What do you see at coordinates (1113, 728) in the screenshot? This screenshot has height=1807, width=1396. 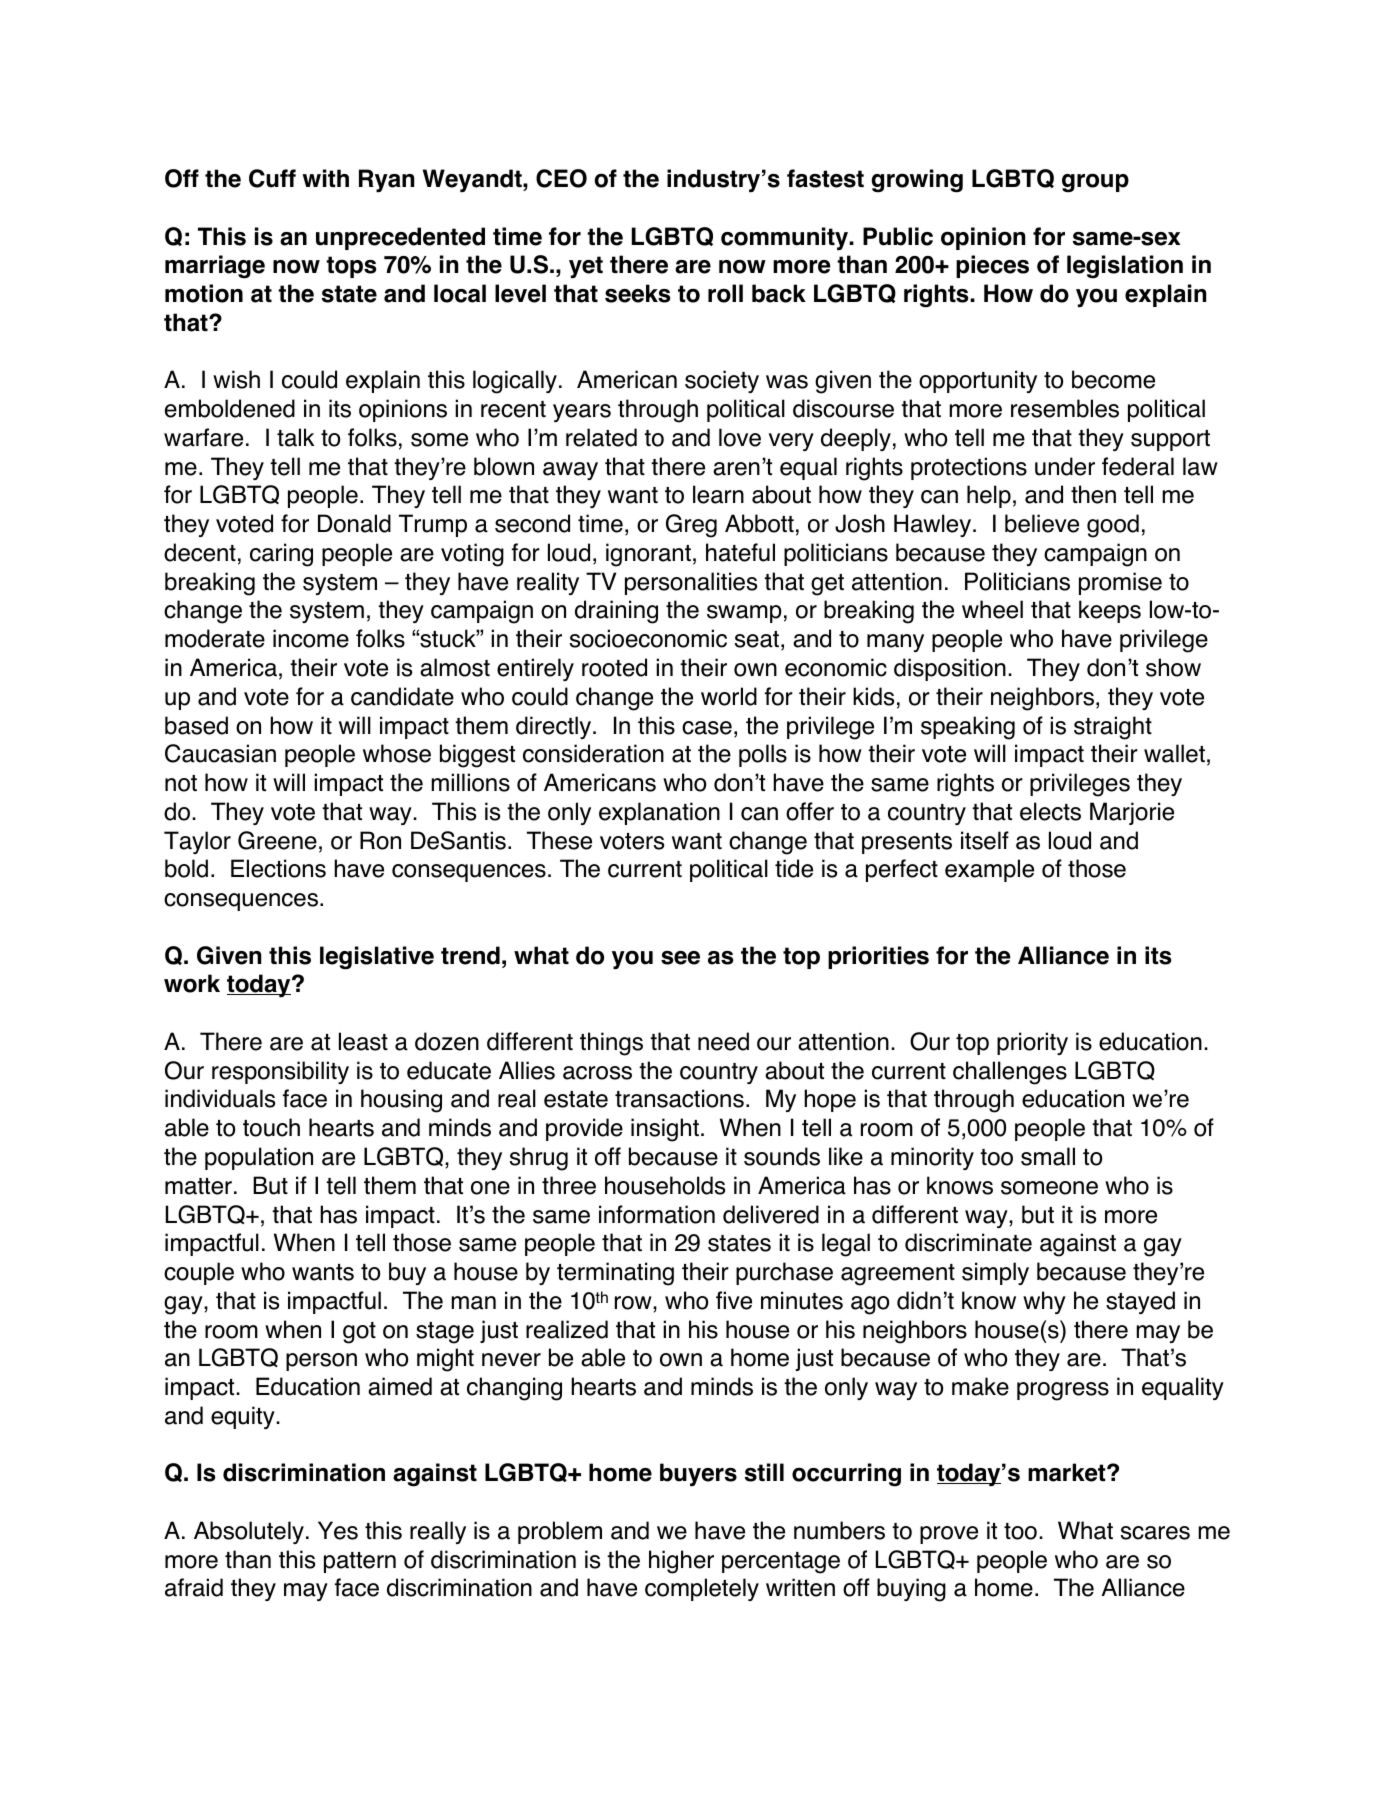 I see `straight` at bounding box center [1113, 728].
